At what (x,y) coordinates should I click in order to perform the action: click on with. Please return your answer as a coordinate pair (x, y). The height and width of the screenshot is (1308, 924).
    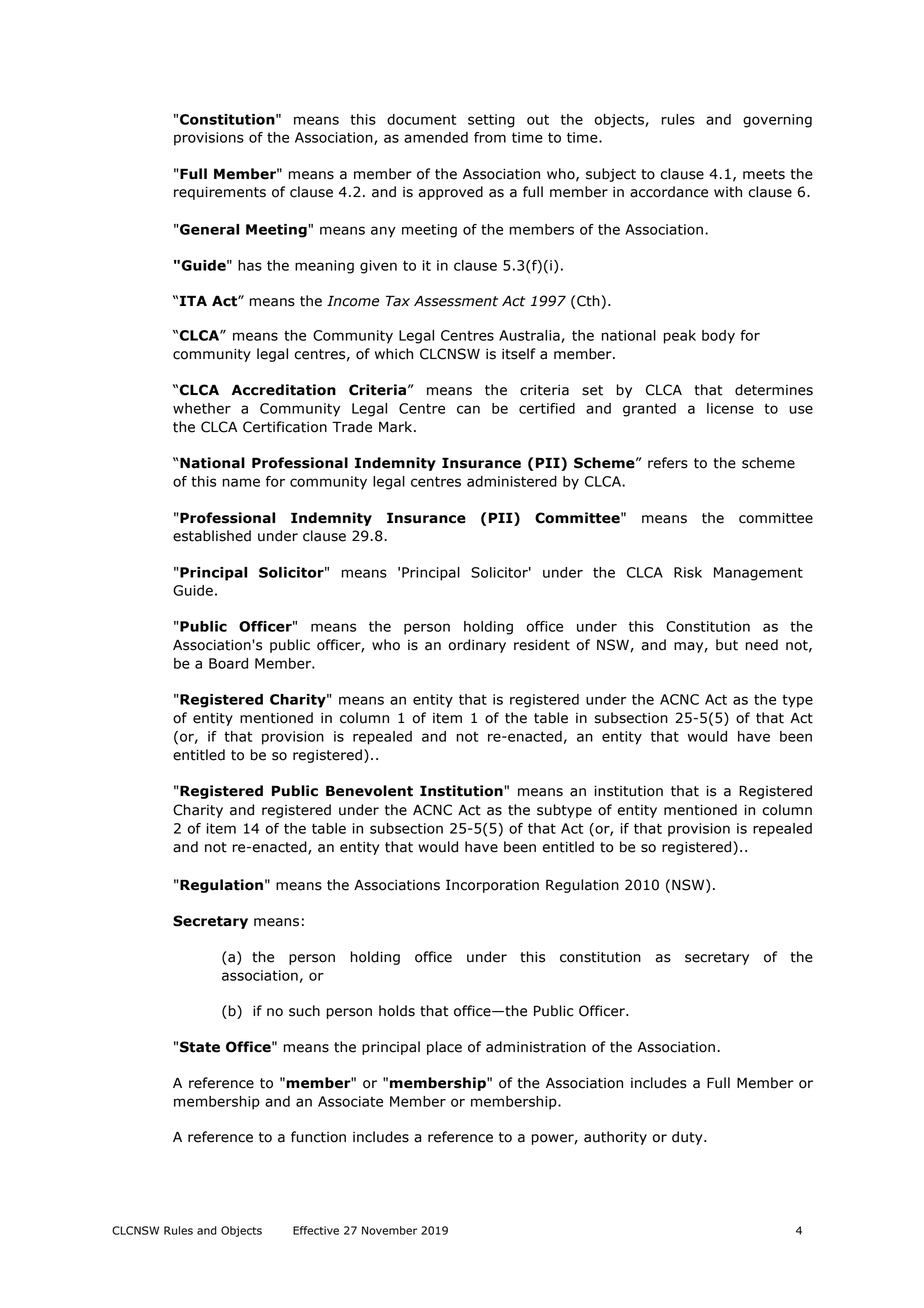
    Looking at the image, I should click on (728, 192).
